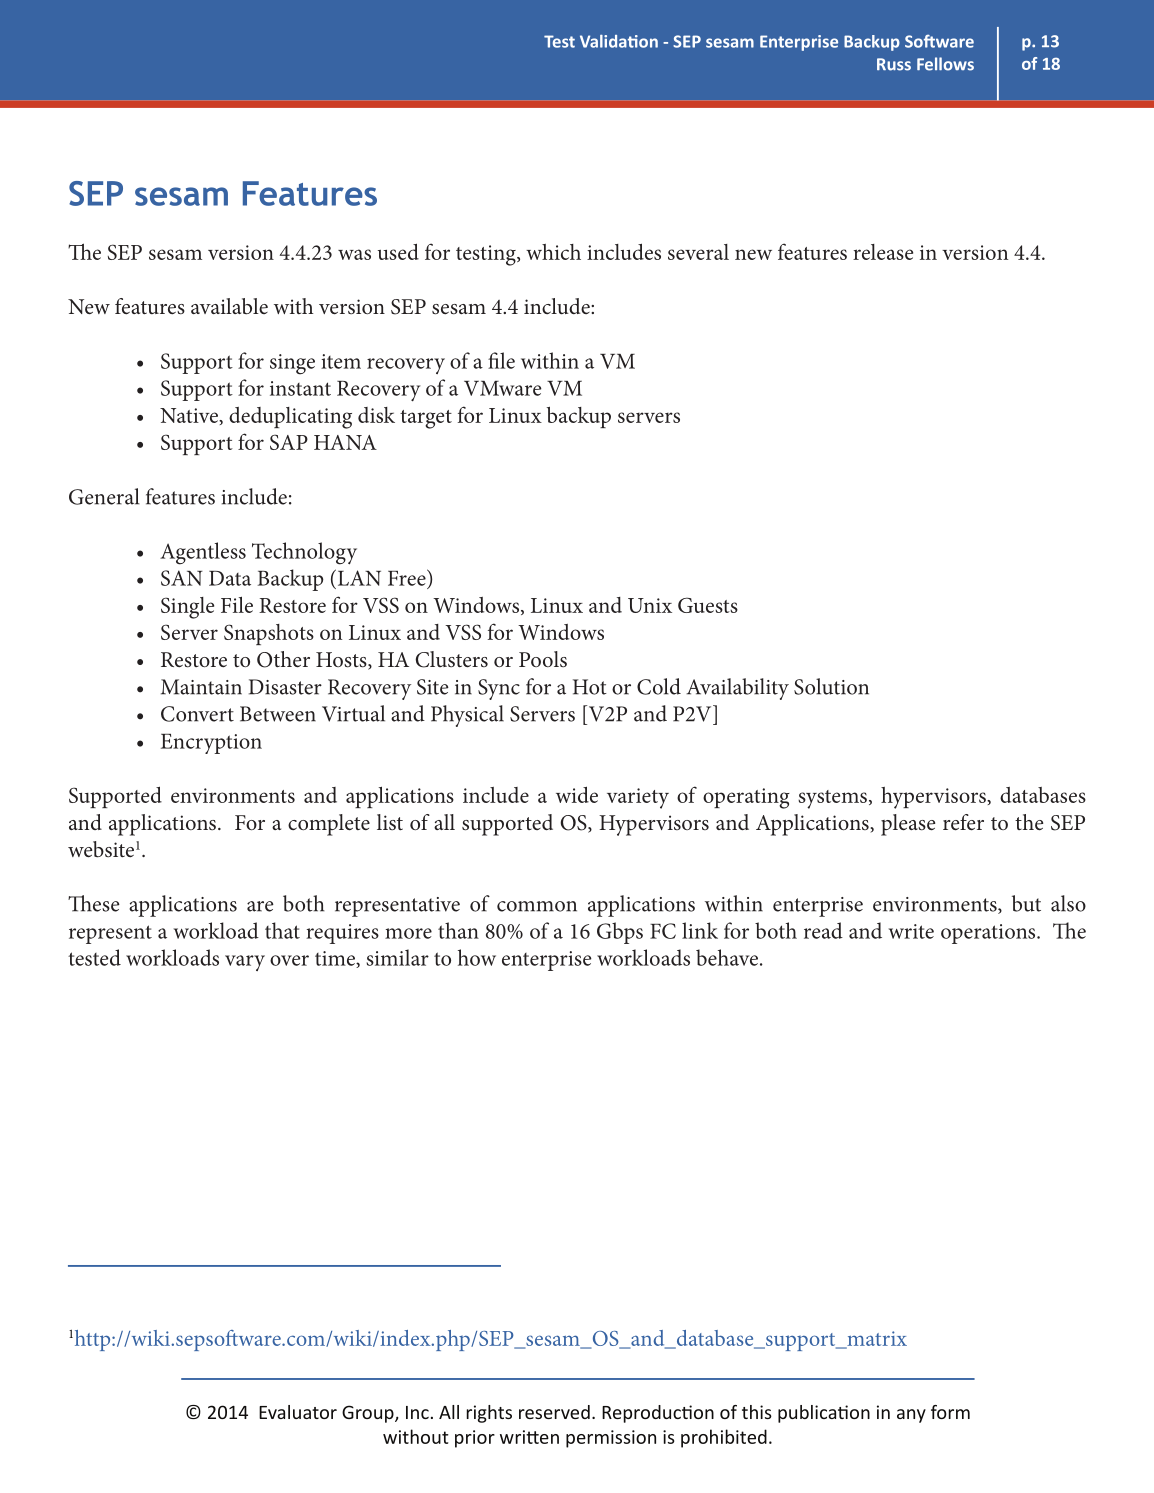  I want to click on Unix, so click(650, 605).
